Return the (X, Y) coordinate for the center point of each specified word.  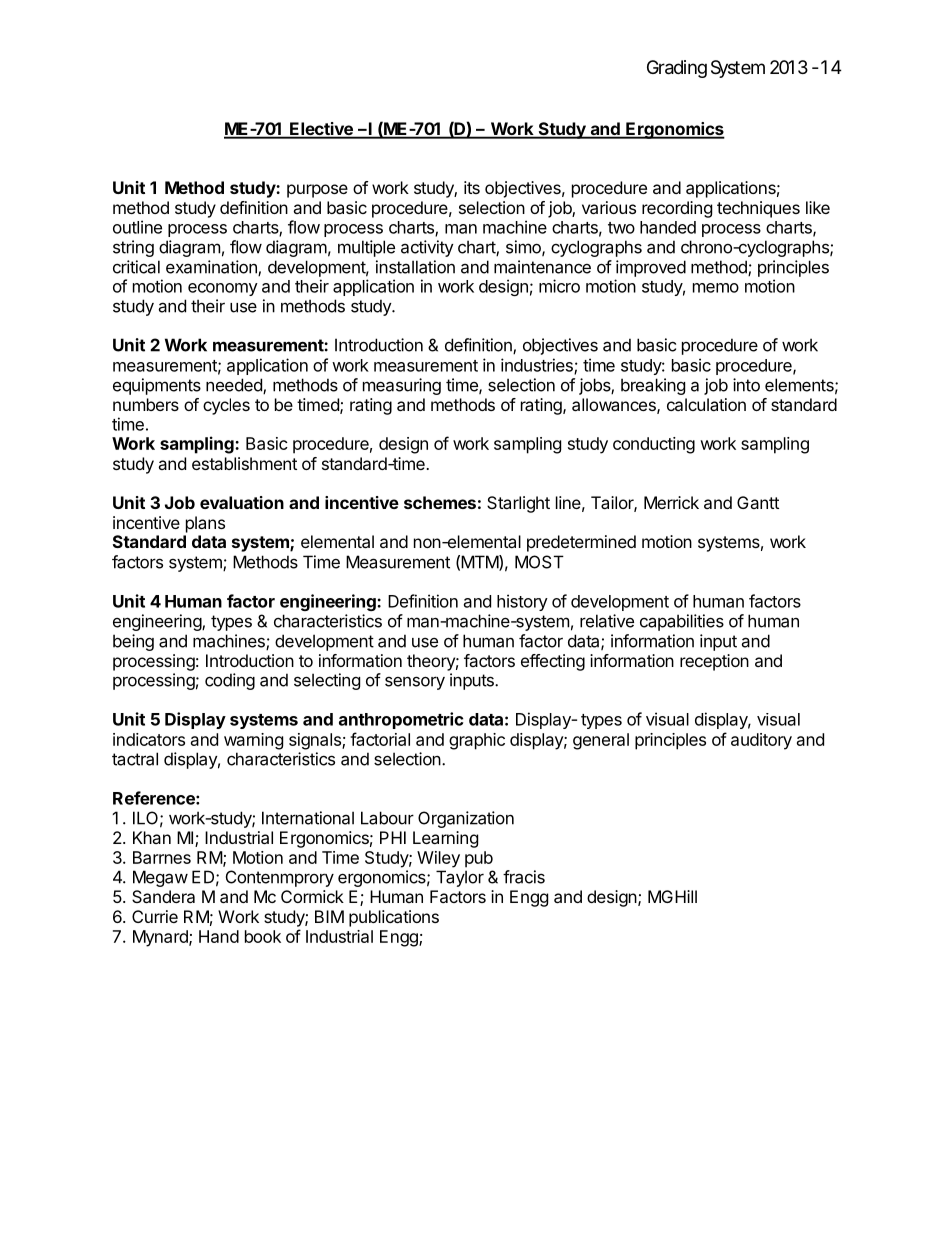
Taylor (460, 878)
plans (205, 524)
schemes (440, 502)
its (472, 187)
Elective (321, 130)
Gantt (758, 502)
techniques (758, 209)
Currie (155, 916)
